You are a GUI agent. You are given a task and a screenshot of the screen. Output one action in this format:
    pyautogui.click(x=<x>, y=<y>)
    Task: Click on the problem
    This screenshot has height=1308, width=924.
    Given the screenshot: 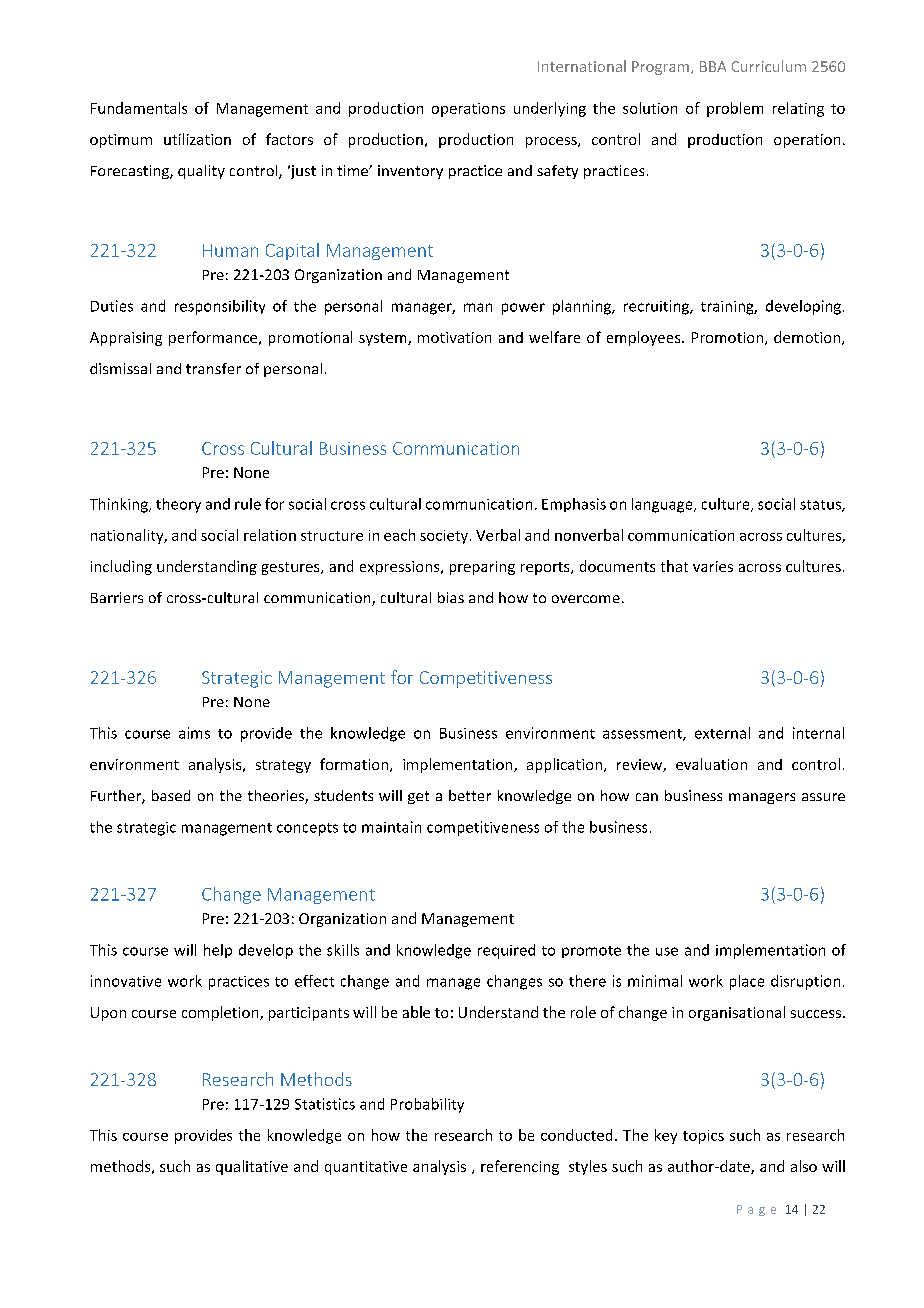 What is the action you would take?
    pyautogui.click(x=735, y=109)
